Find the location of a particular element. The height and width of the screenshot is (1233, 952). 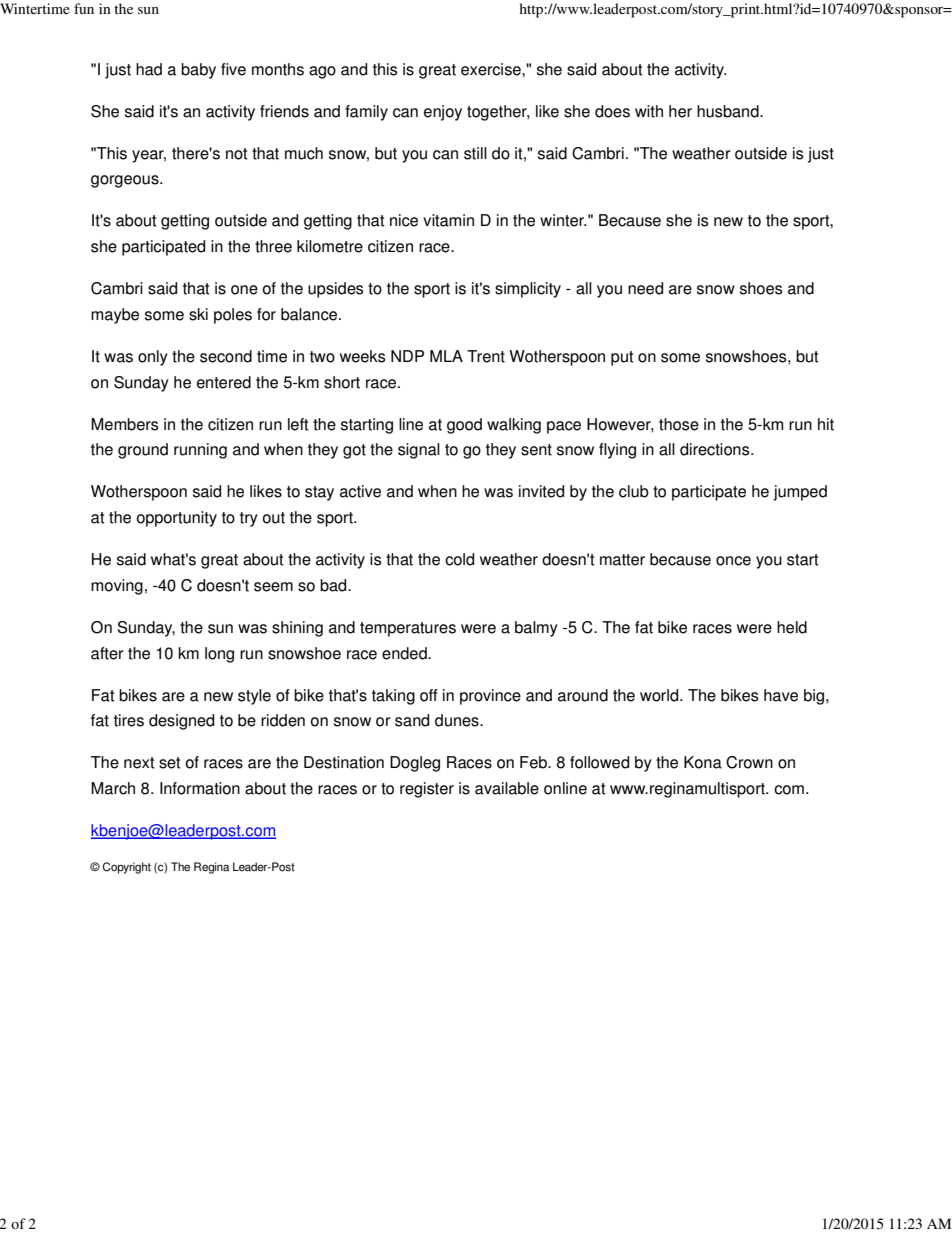

Copyright is located at coordinates (126, 868).
